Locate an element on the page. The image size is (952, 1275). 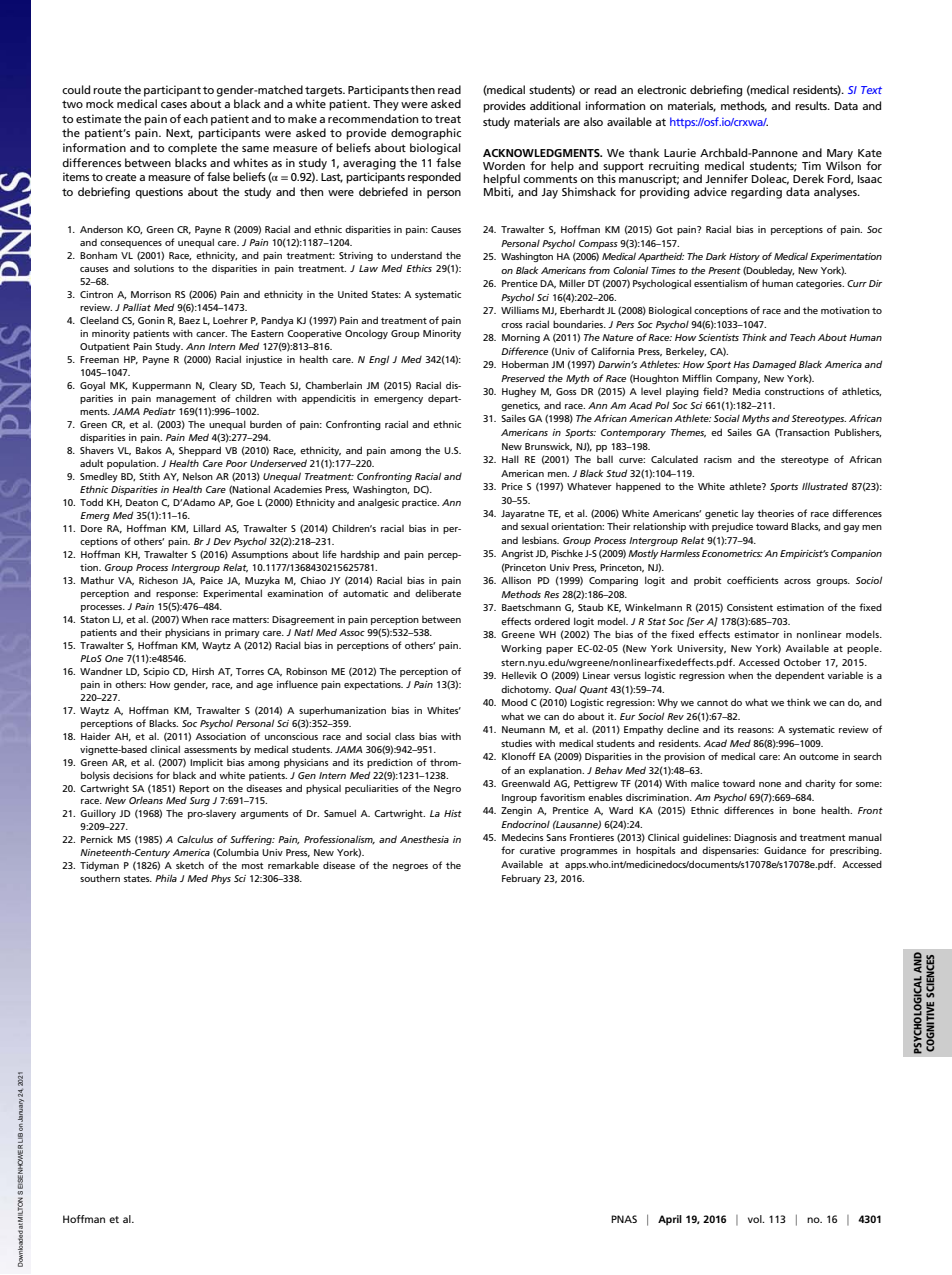
Next is located at coordinates (179, 134).
